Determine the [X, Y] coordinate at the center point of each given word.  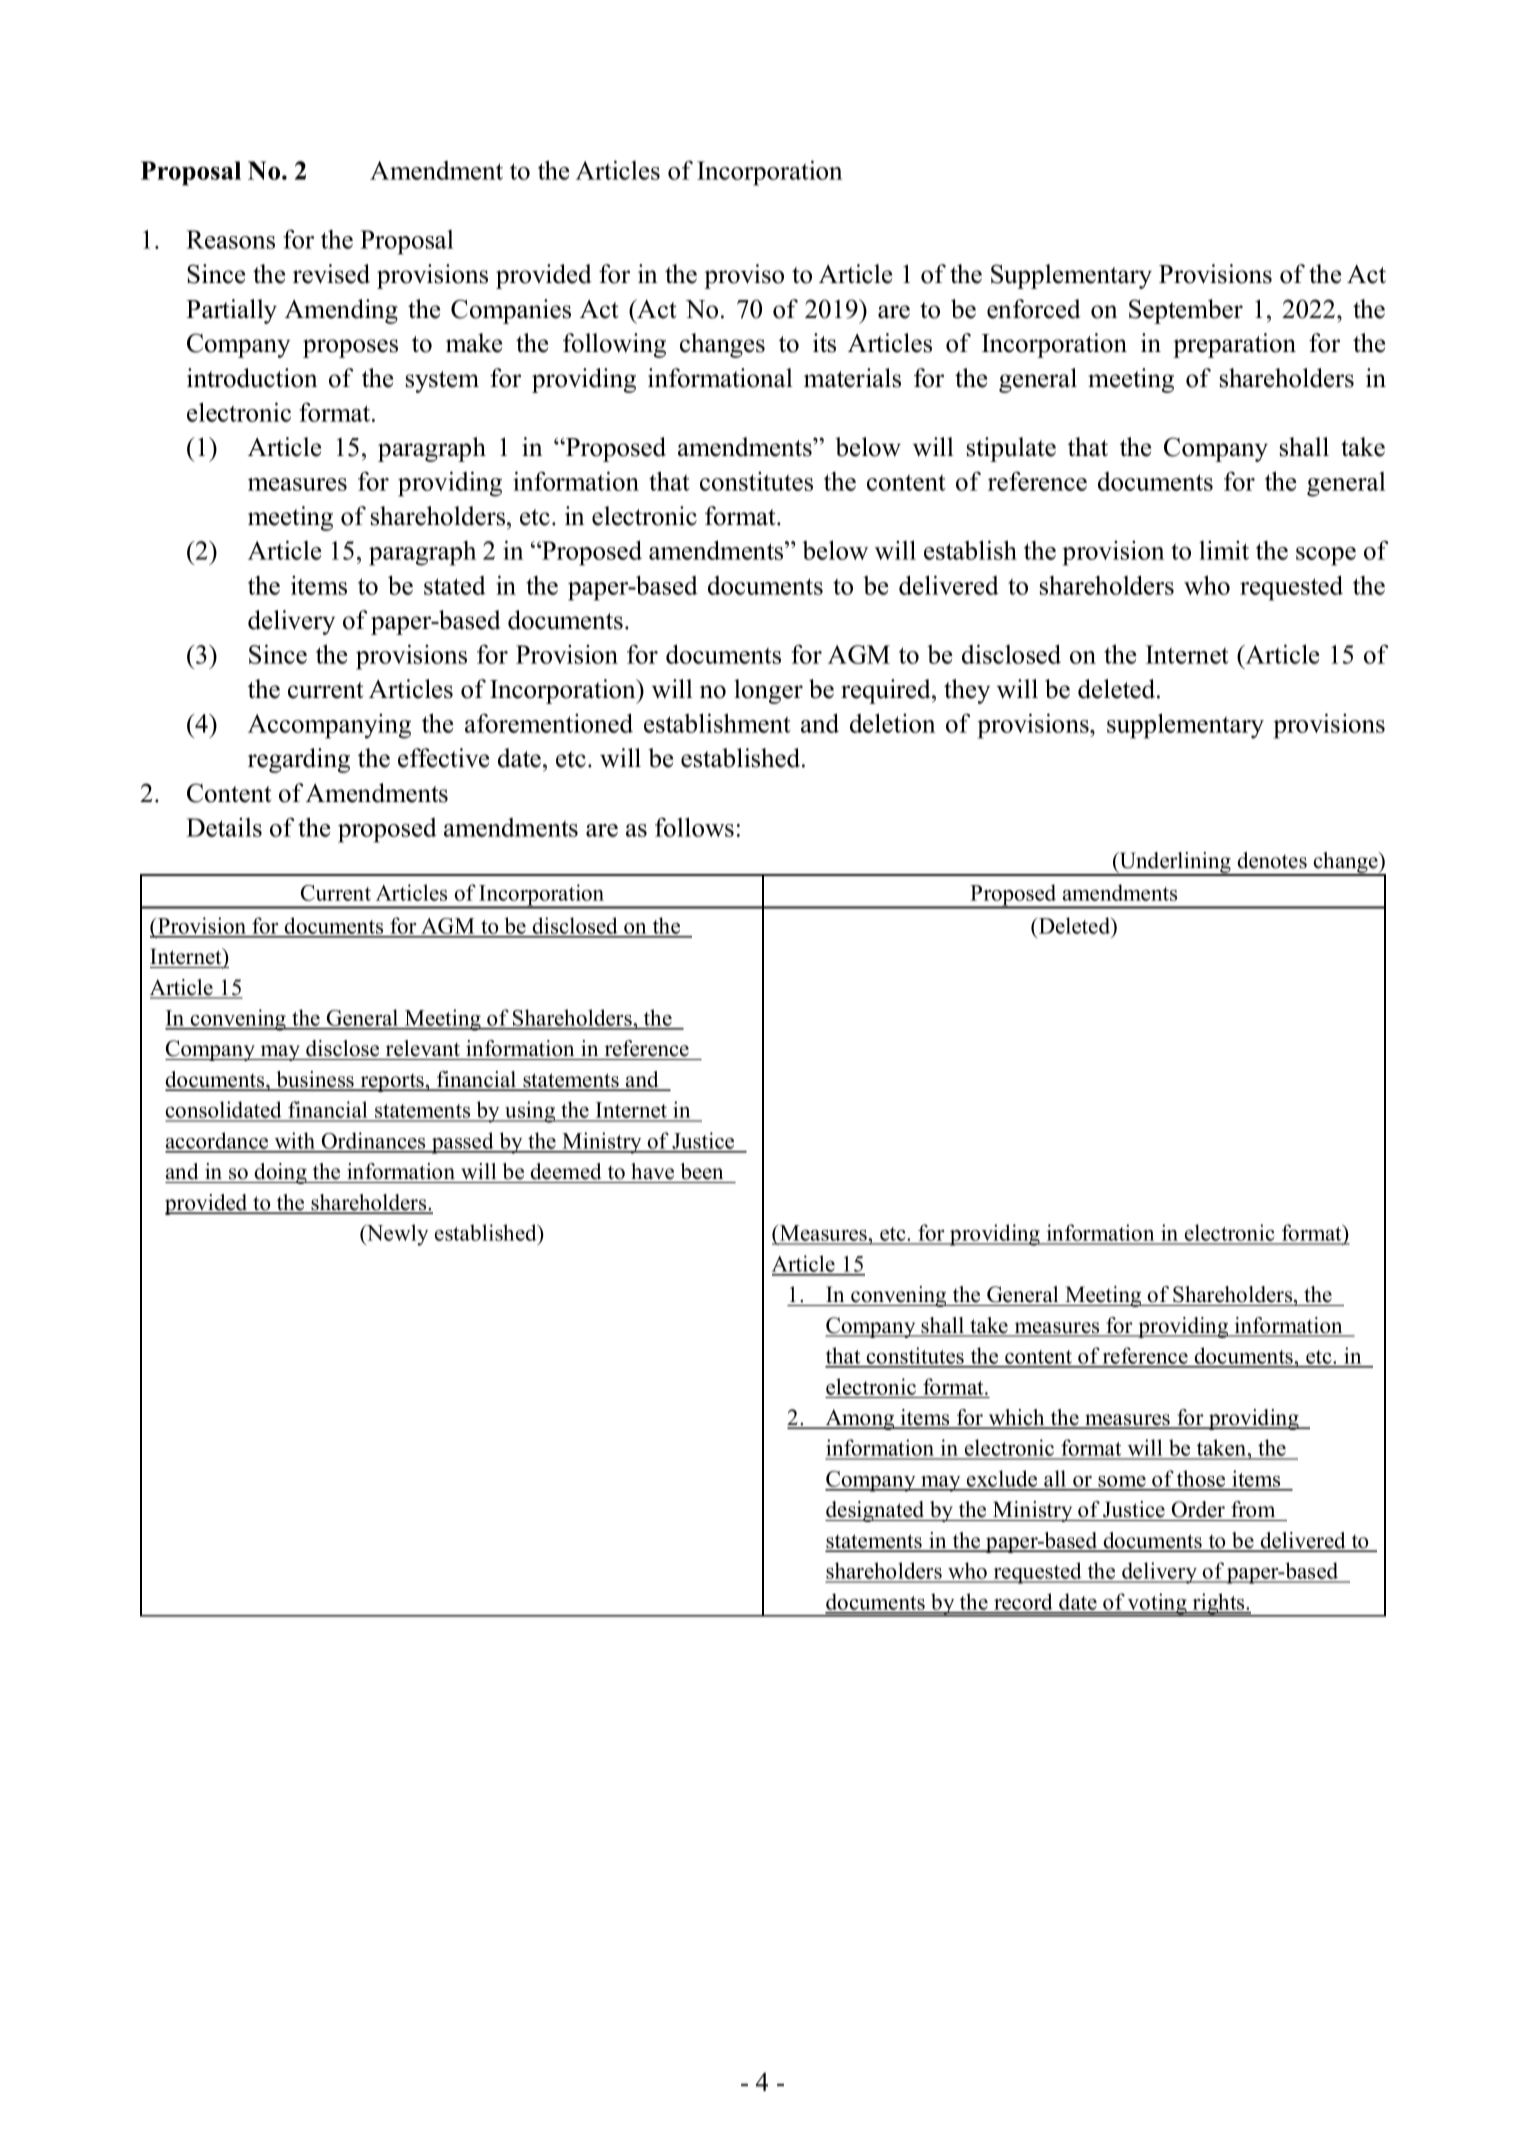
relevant [423, 1048]
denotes [1272, 860]
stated [455, 585]
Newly [396, 1235]
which [1017, 1418]
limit [1224, 550]
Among [860, 1419]
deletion [893, 723]
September [1186, 311]
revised [331, 274]
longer [768, 691]
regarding [299, 760]
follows [694, 827]
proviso [744, 276]
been [701, 1171]
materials [852, 378]
